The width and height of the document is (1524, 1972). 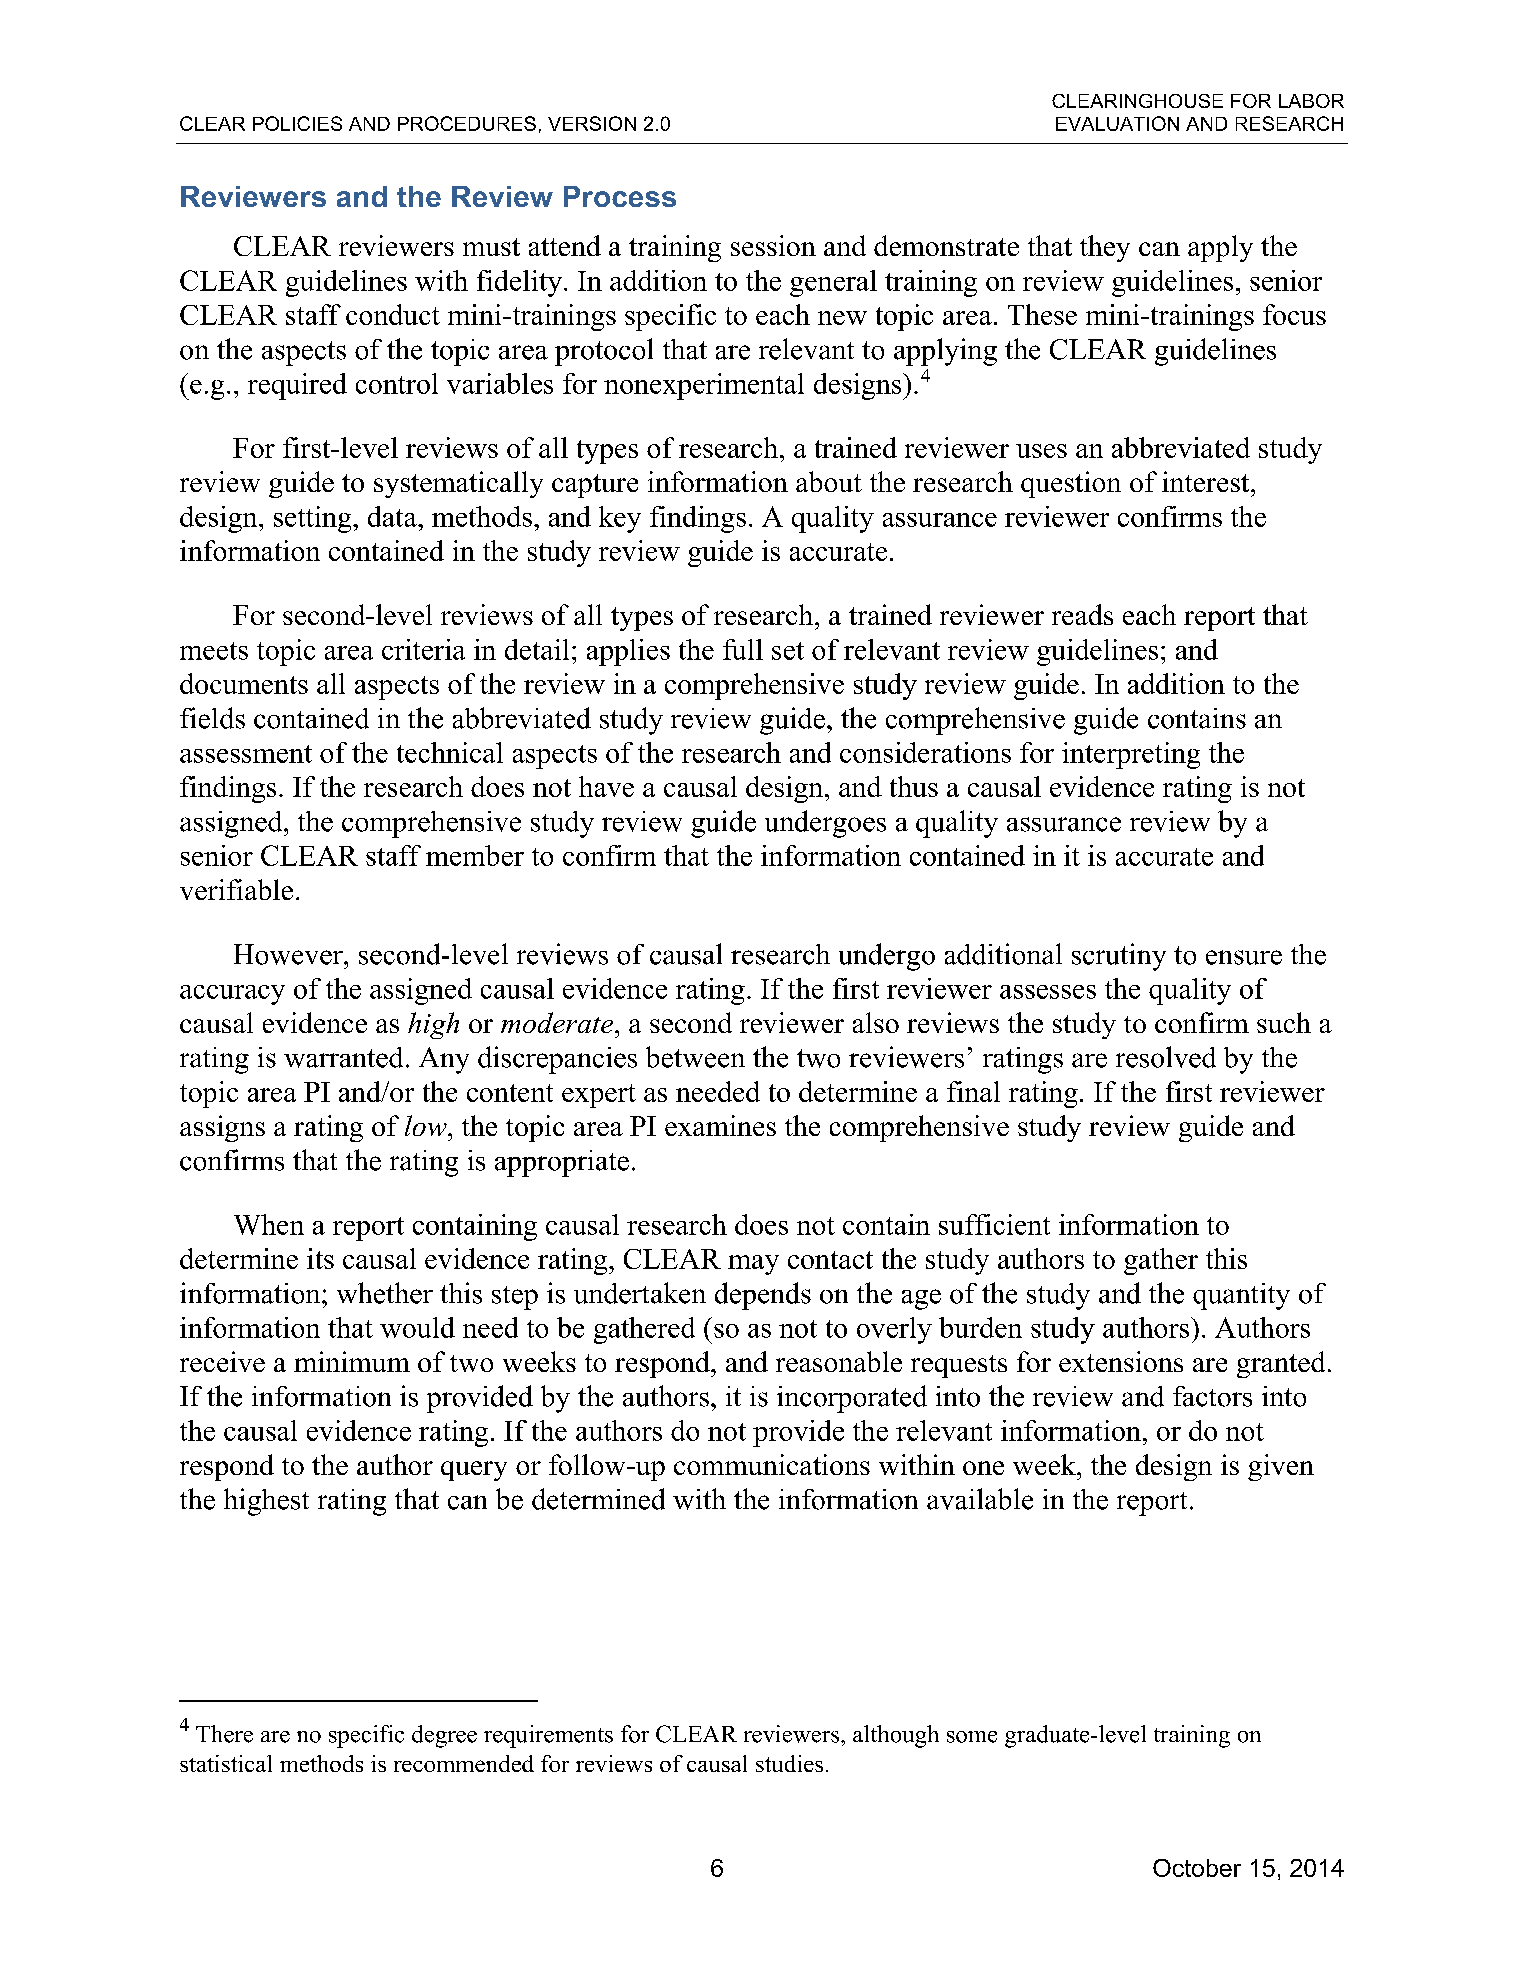 What do you see at coordinates (1131, 755) in the document?
I see `interpreting` at bounding box center [1131, 755].
